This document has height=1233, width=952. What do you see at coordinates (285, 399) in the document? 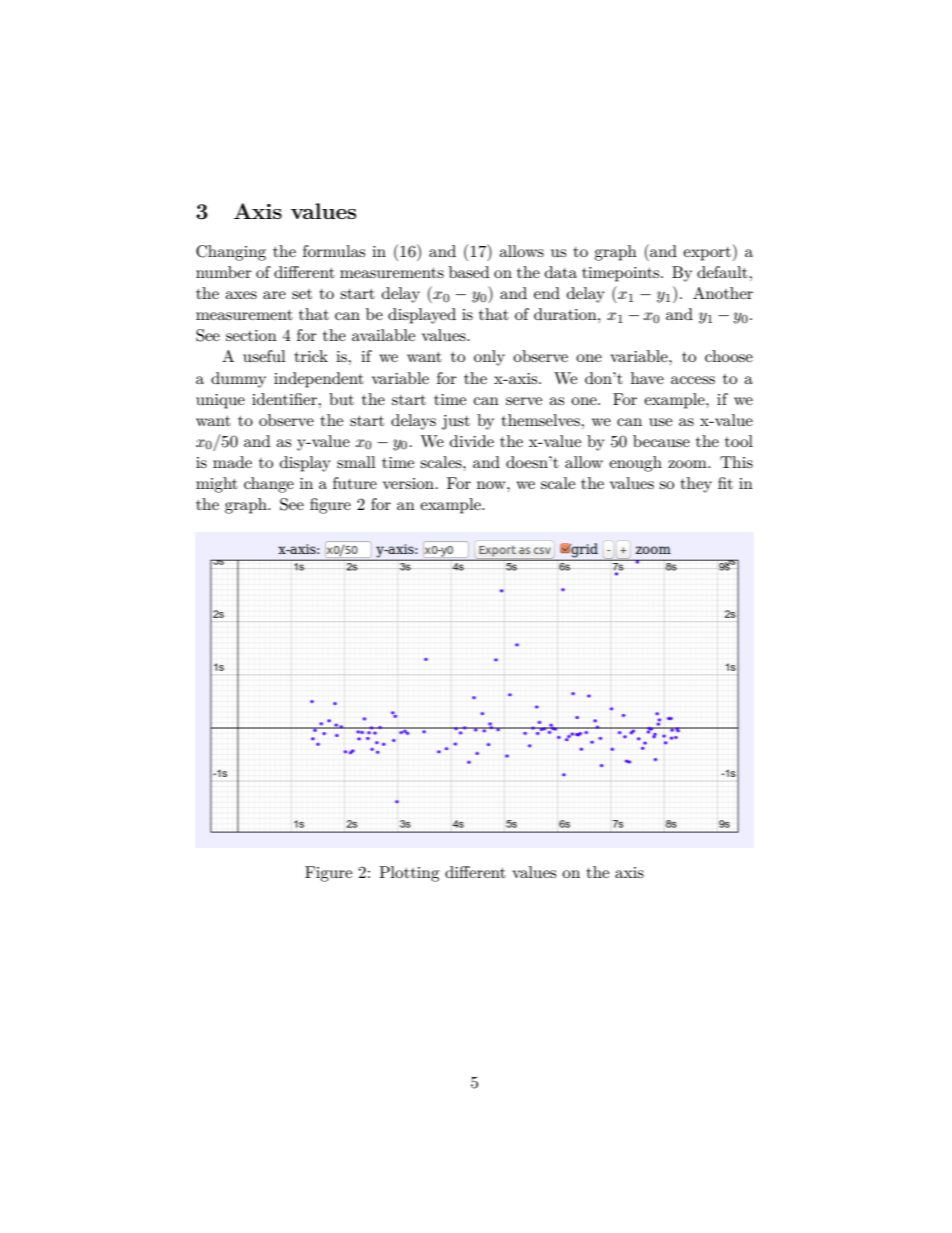
I see `identifier` at bounding box center [285, 399].
